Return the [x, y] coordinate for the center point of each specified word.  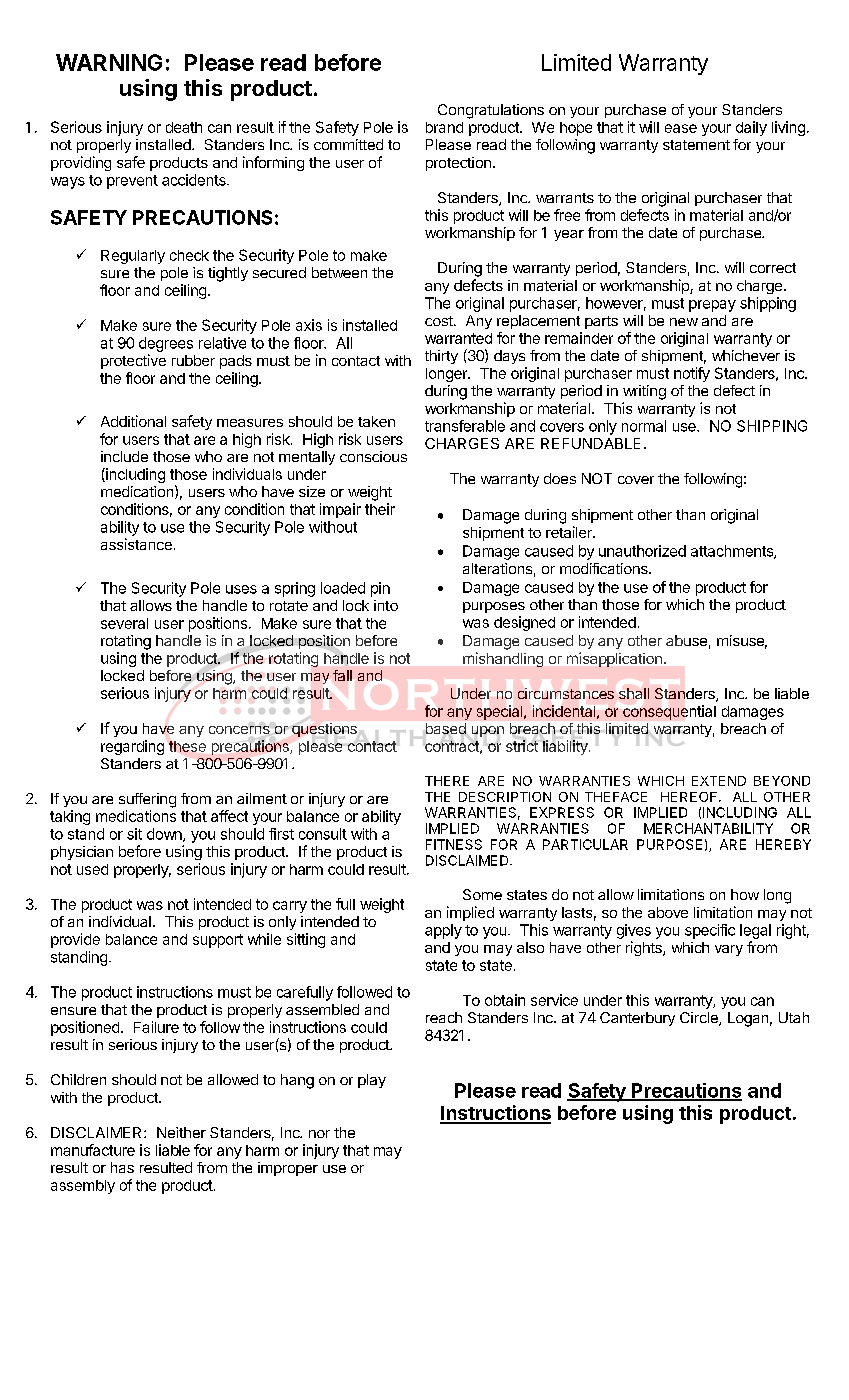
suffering [147, 800]
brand [444, 127]
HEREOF [690, 797]
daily [751, 128]
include [124, 456]
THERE [447, 781]
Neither [181, 1132]
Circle [700, 1019]
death [184, 127]
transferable [465, 426]
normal [644, 426]
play [372, 1081]
